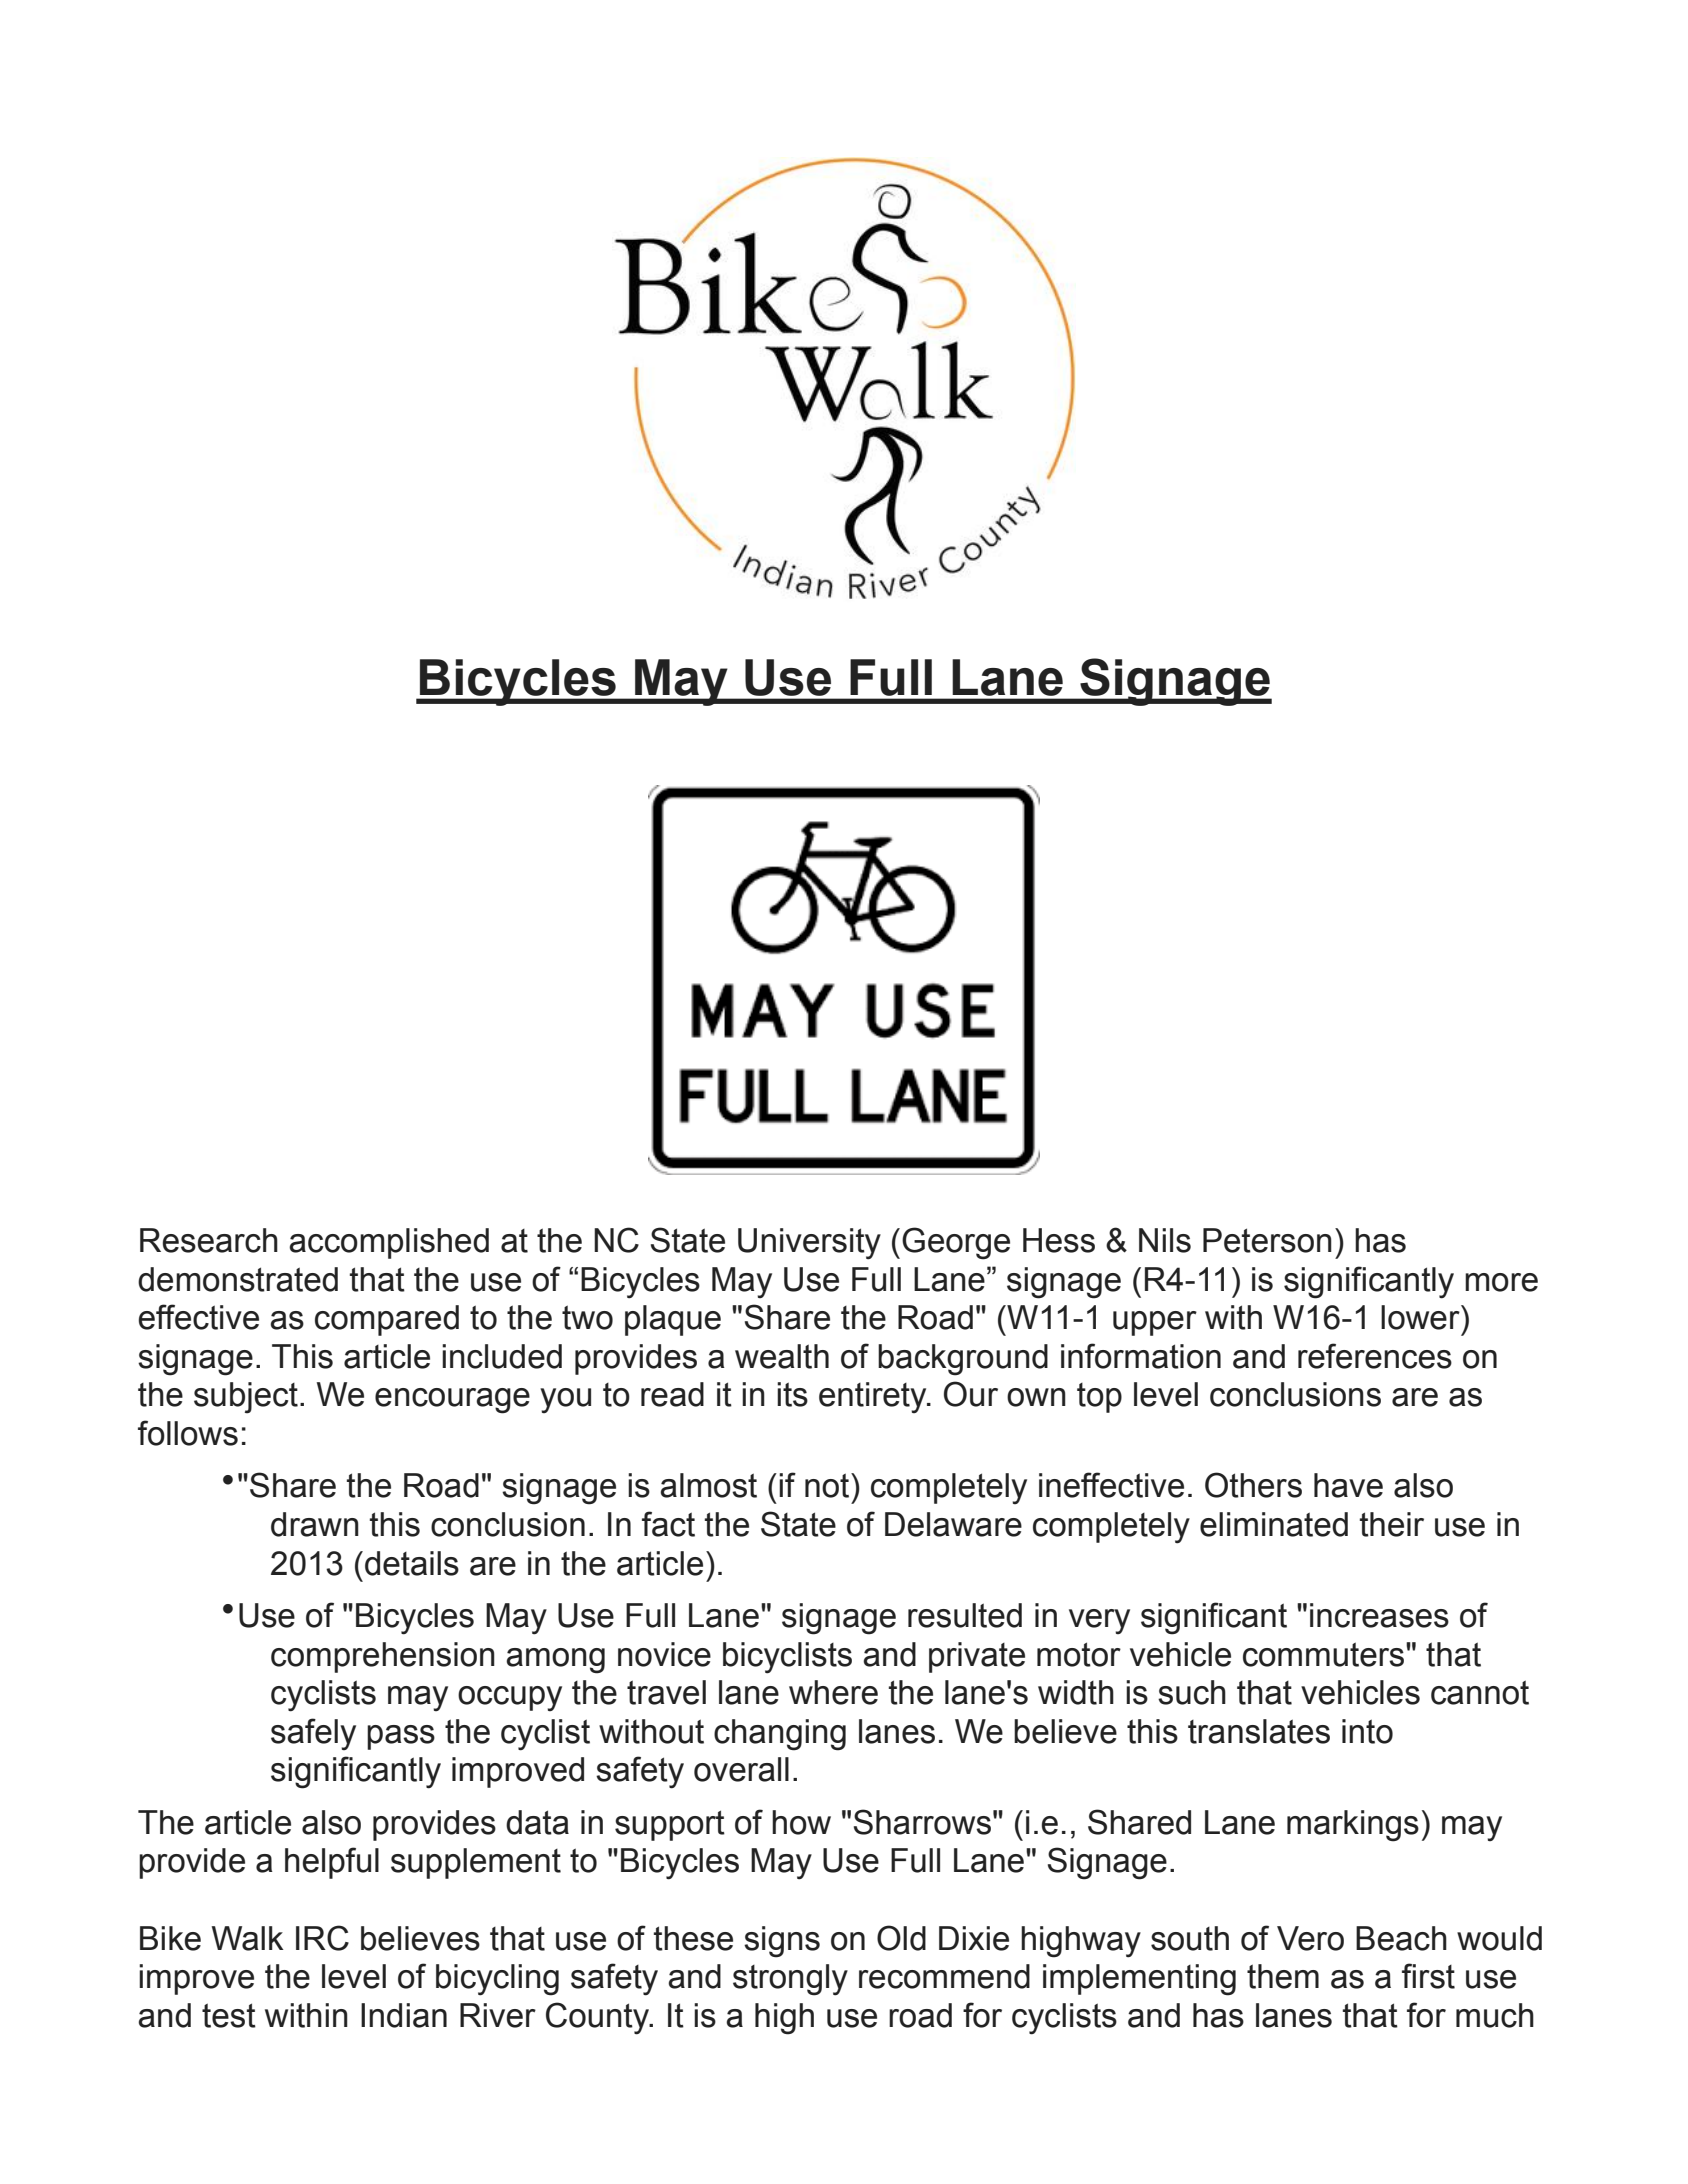 This page has width=1688, height=2184. I want to click on into, so click(1367, 1731).
